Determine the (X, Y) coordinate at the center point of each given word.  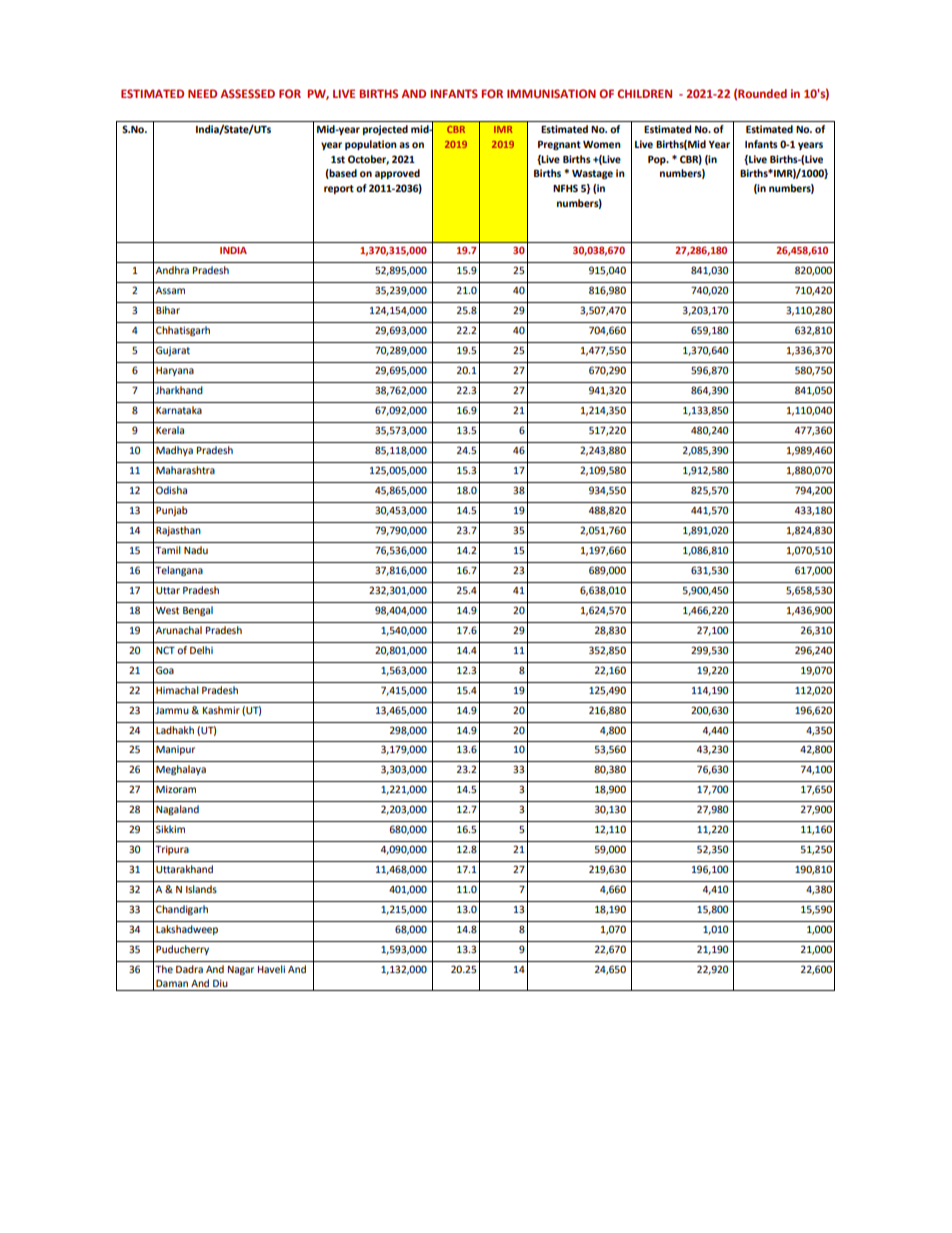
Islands (201, 889)
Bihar (168, 310)
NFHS (565, 188)
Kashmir (221, 710)
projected (385, 130)
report (339, 189)
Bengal (198, 611)
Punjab (172, 511)
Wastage (592, 174)
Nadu (196, 550)
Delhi (201, 650)
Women (602, 144)
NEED (202, 93)
